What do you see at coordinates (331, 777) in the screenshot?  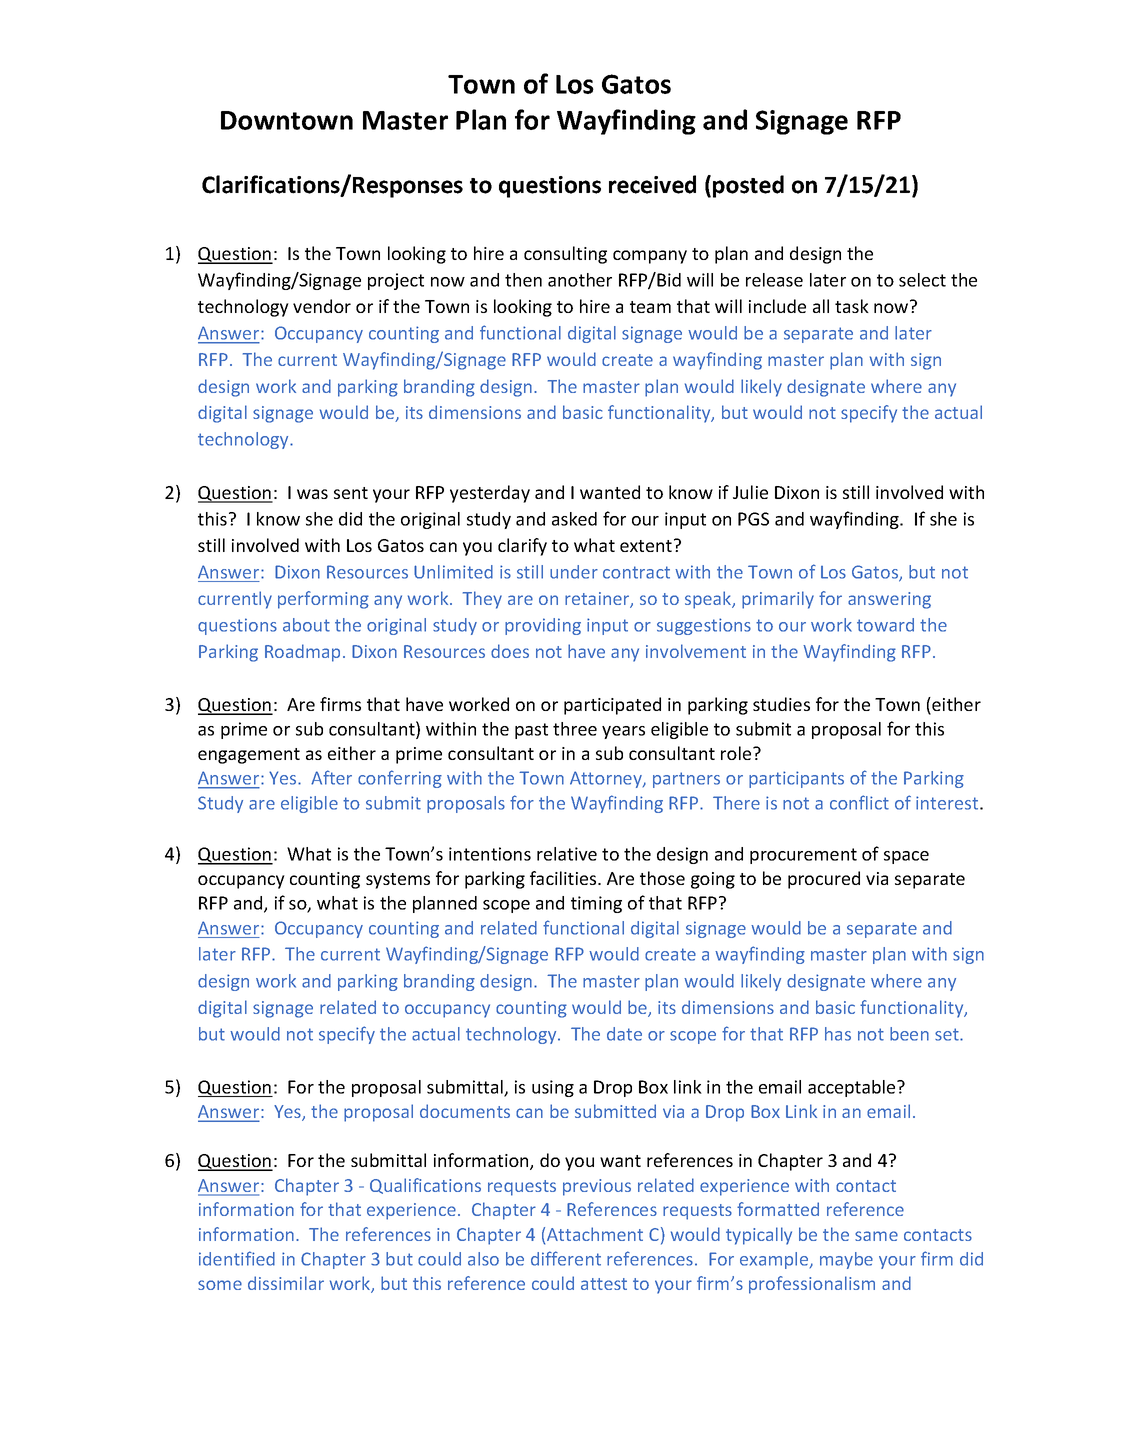 I see `After` at bounding box center [331, 777].
